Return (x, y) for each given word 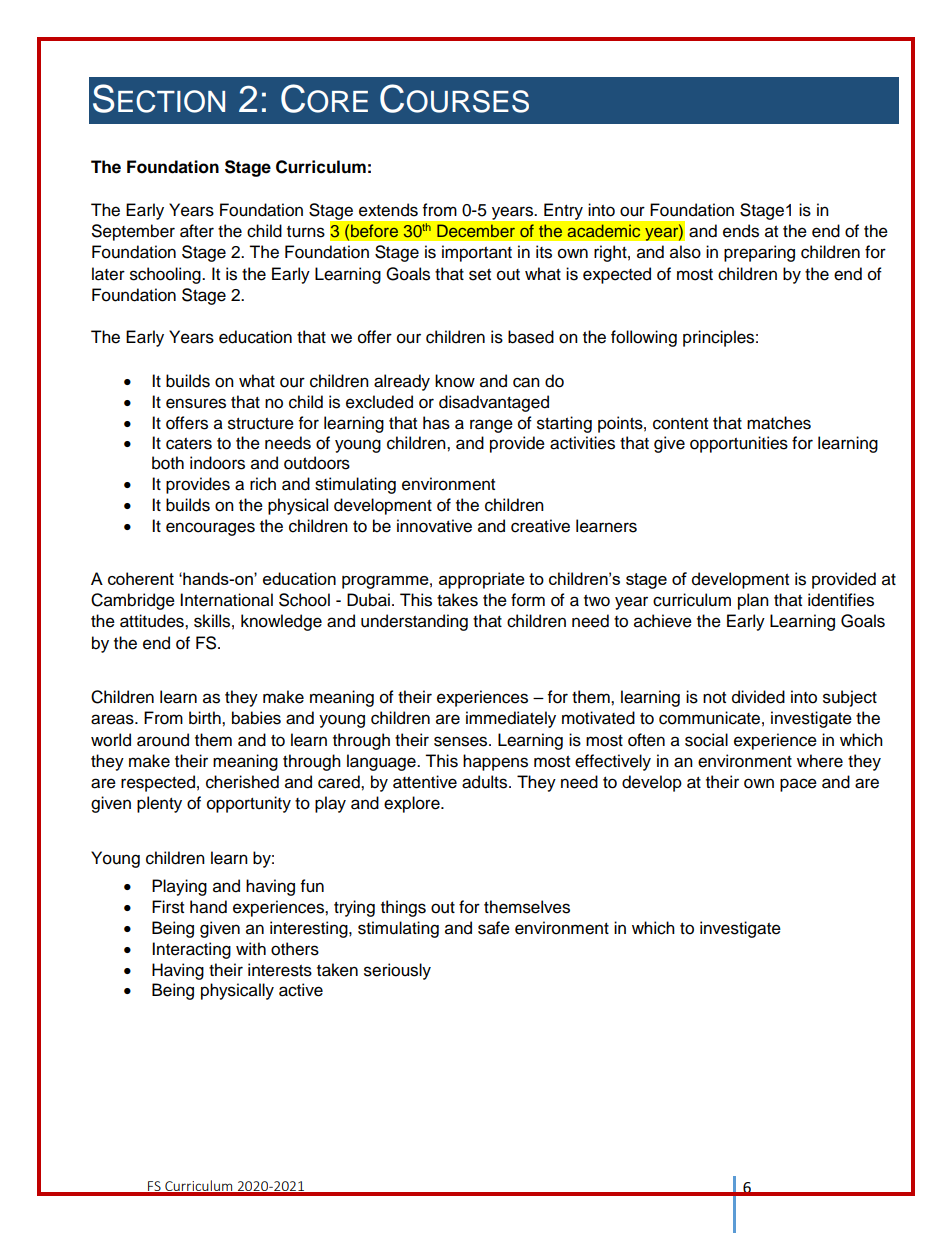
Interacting (191, 950)
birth (206, 718)
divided (758, 697)
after (197, 231)
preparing (759, 253)
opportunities (739, 444)
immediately (511, 719)
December (476, 231)
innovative (434, 526)
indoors (217, 463)
